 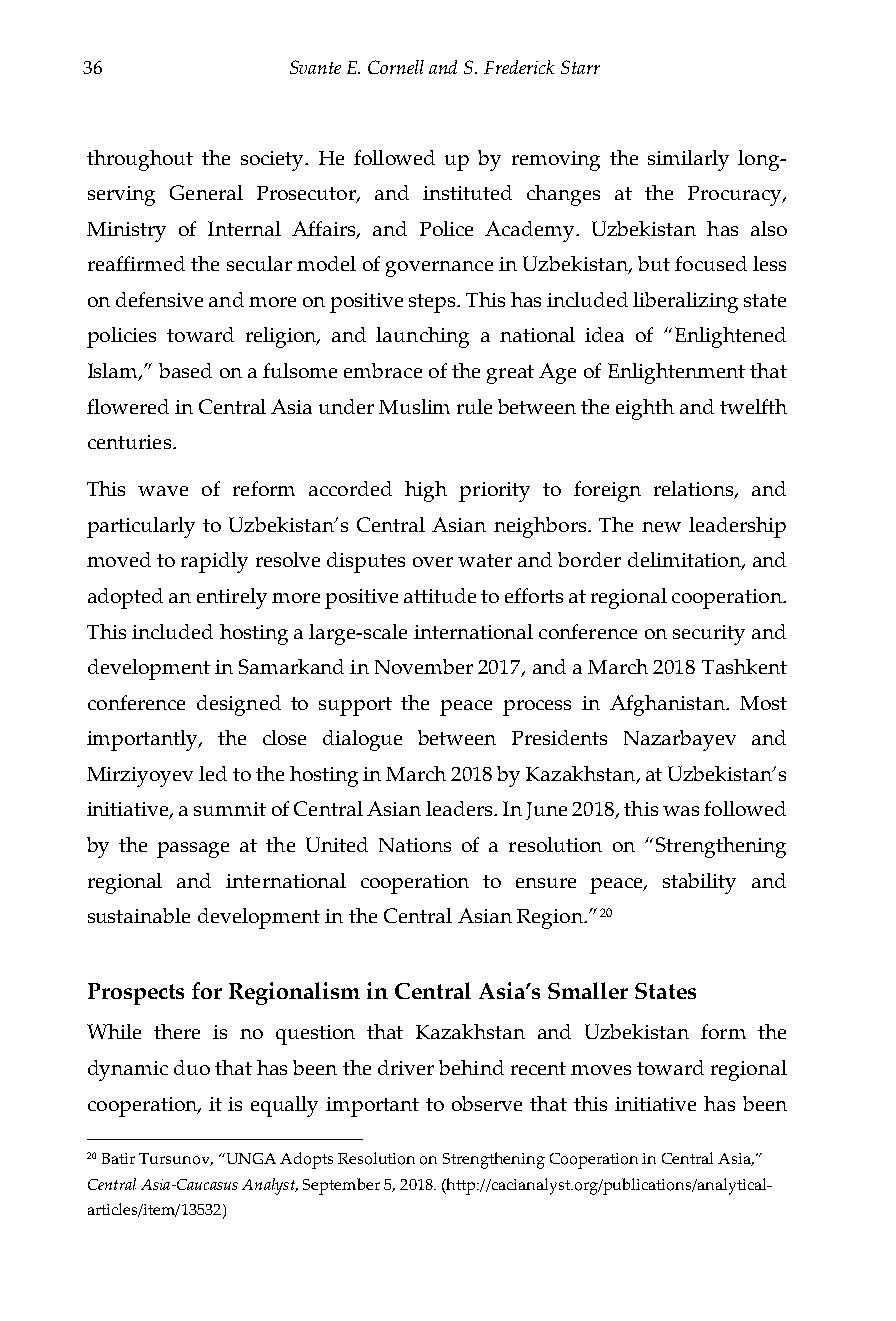 I want to click on Afghanistan, so click(x=668, y=705).
